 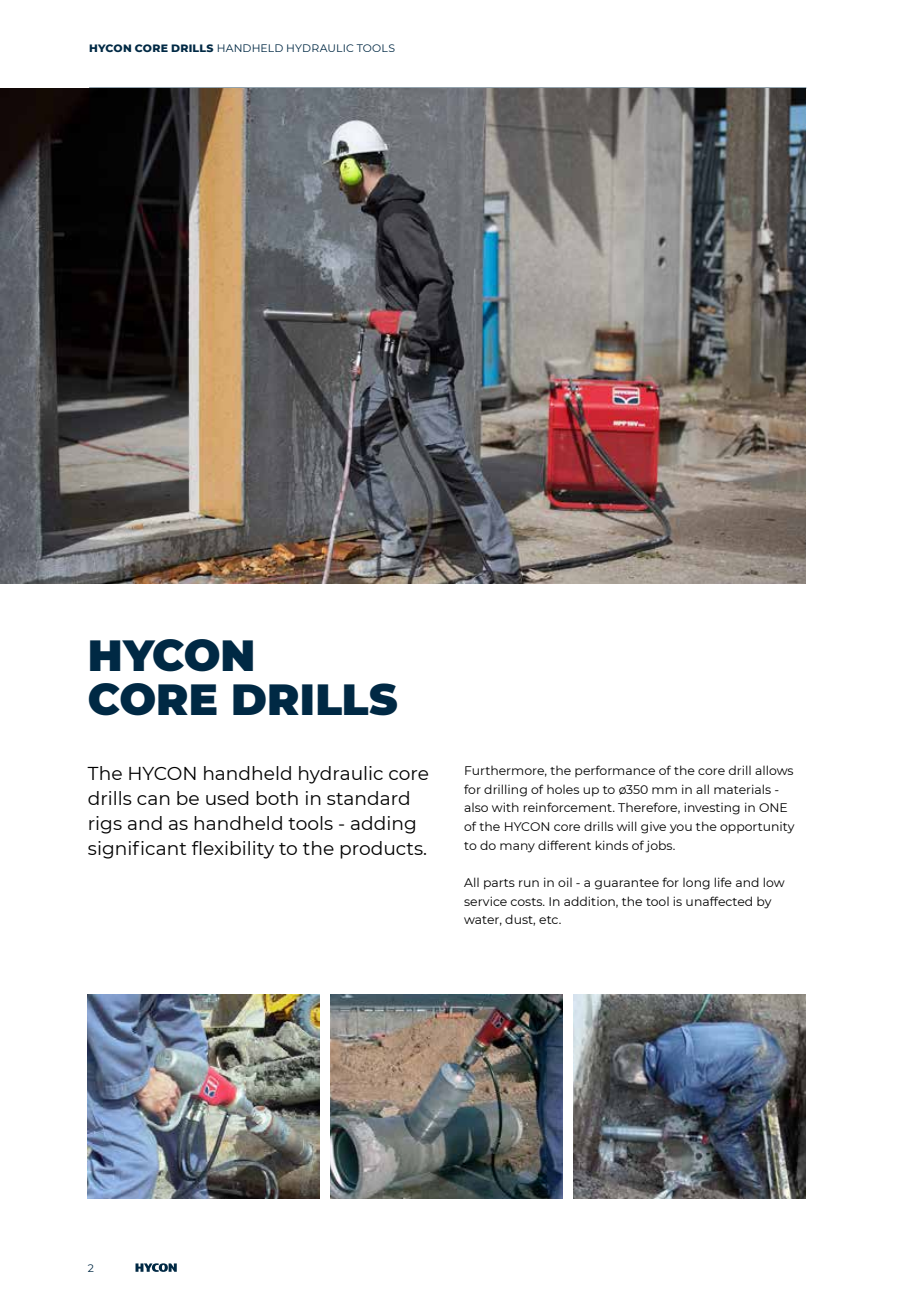 What do you see at coordinates (483, 921) in the screenshot?
I see `water` at bounding box center [483, 921].
